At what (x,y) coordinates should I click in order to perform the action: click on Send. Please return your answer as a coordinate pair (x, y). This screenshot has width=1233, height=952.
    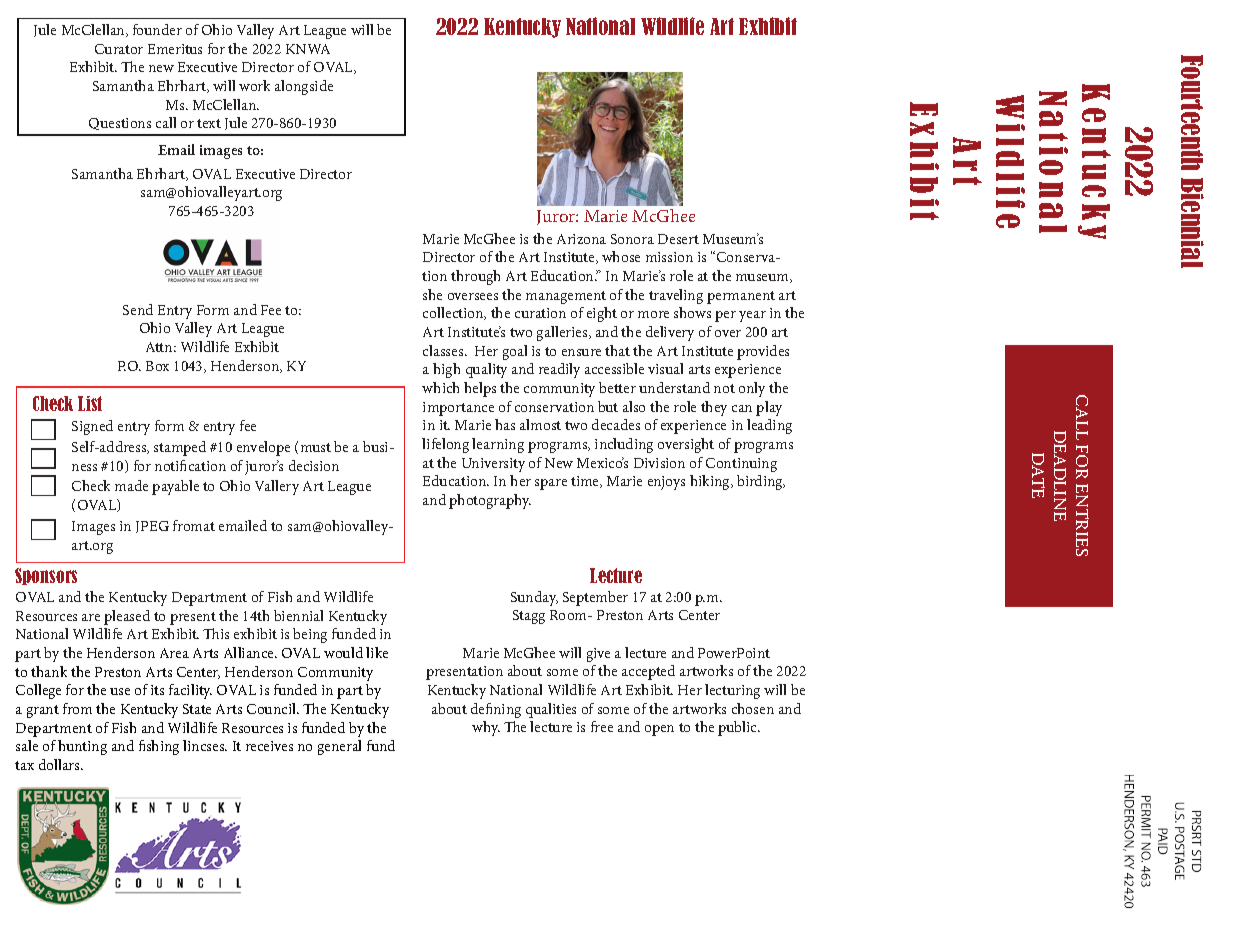
    Looking at the image, I should click on (138, 309).
